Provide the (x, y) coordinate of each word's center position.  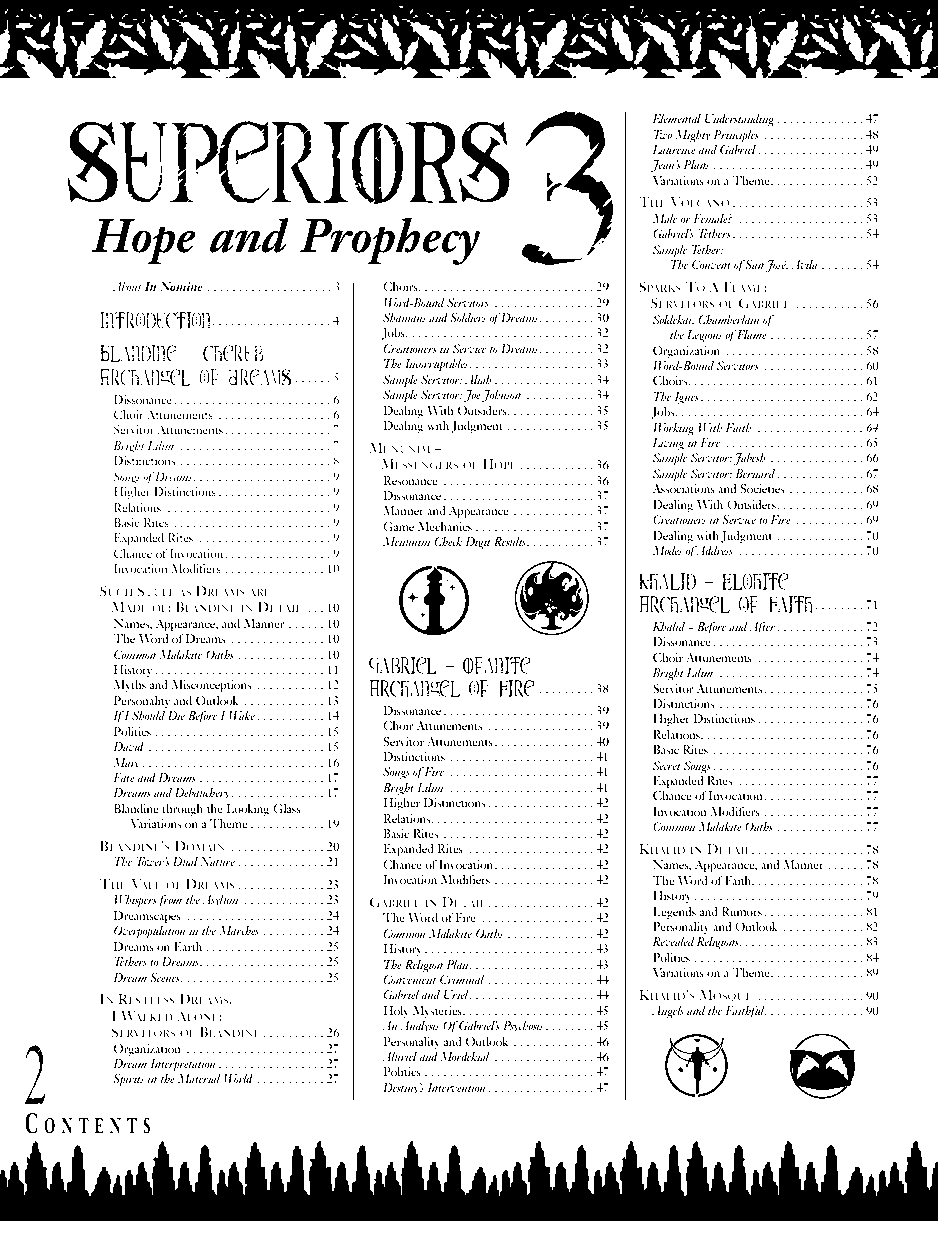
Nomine (181, 286)
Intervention (457, 1087)
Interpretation (183, 1065)
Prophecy (390, 241)
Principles (736, 136)
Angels (668, 1012)
